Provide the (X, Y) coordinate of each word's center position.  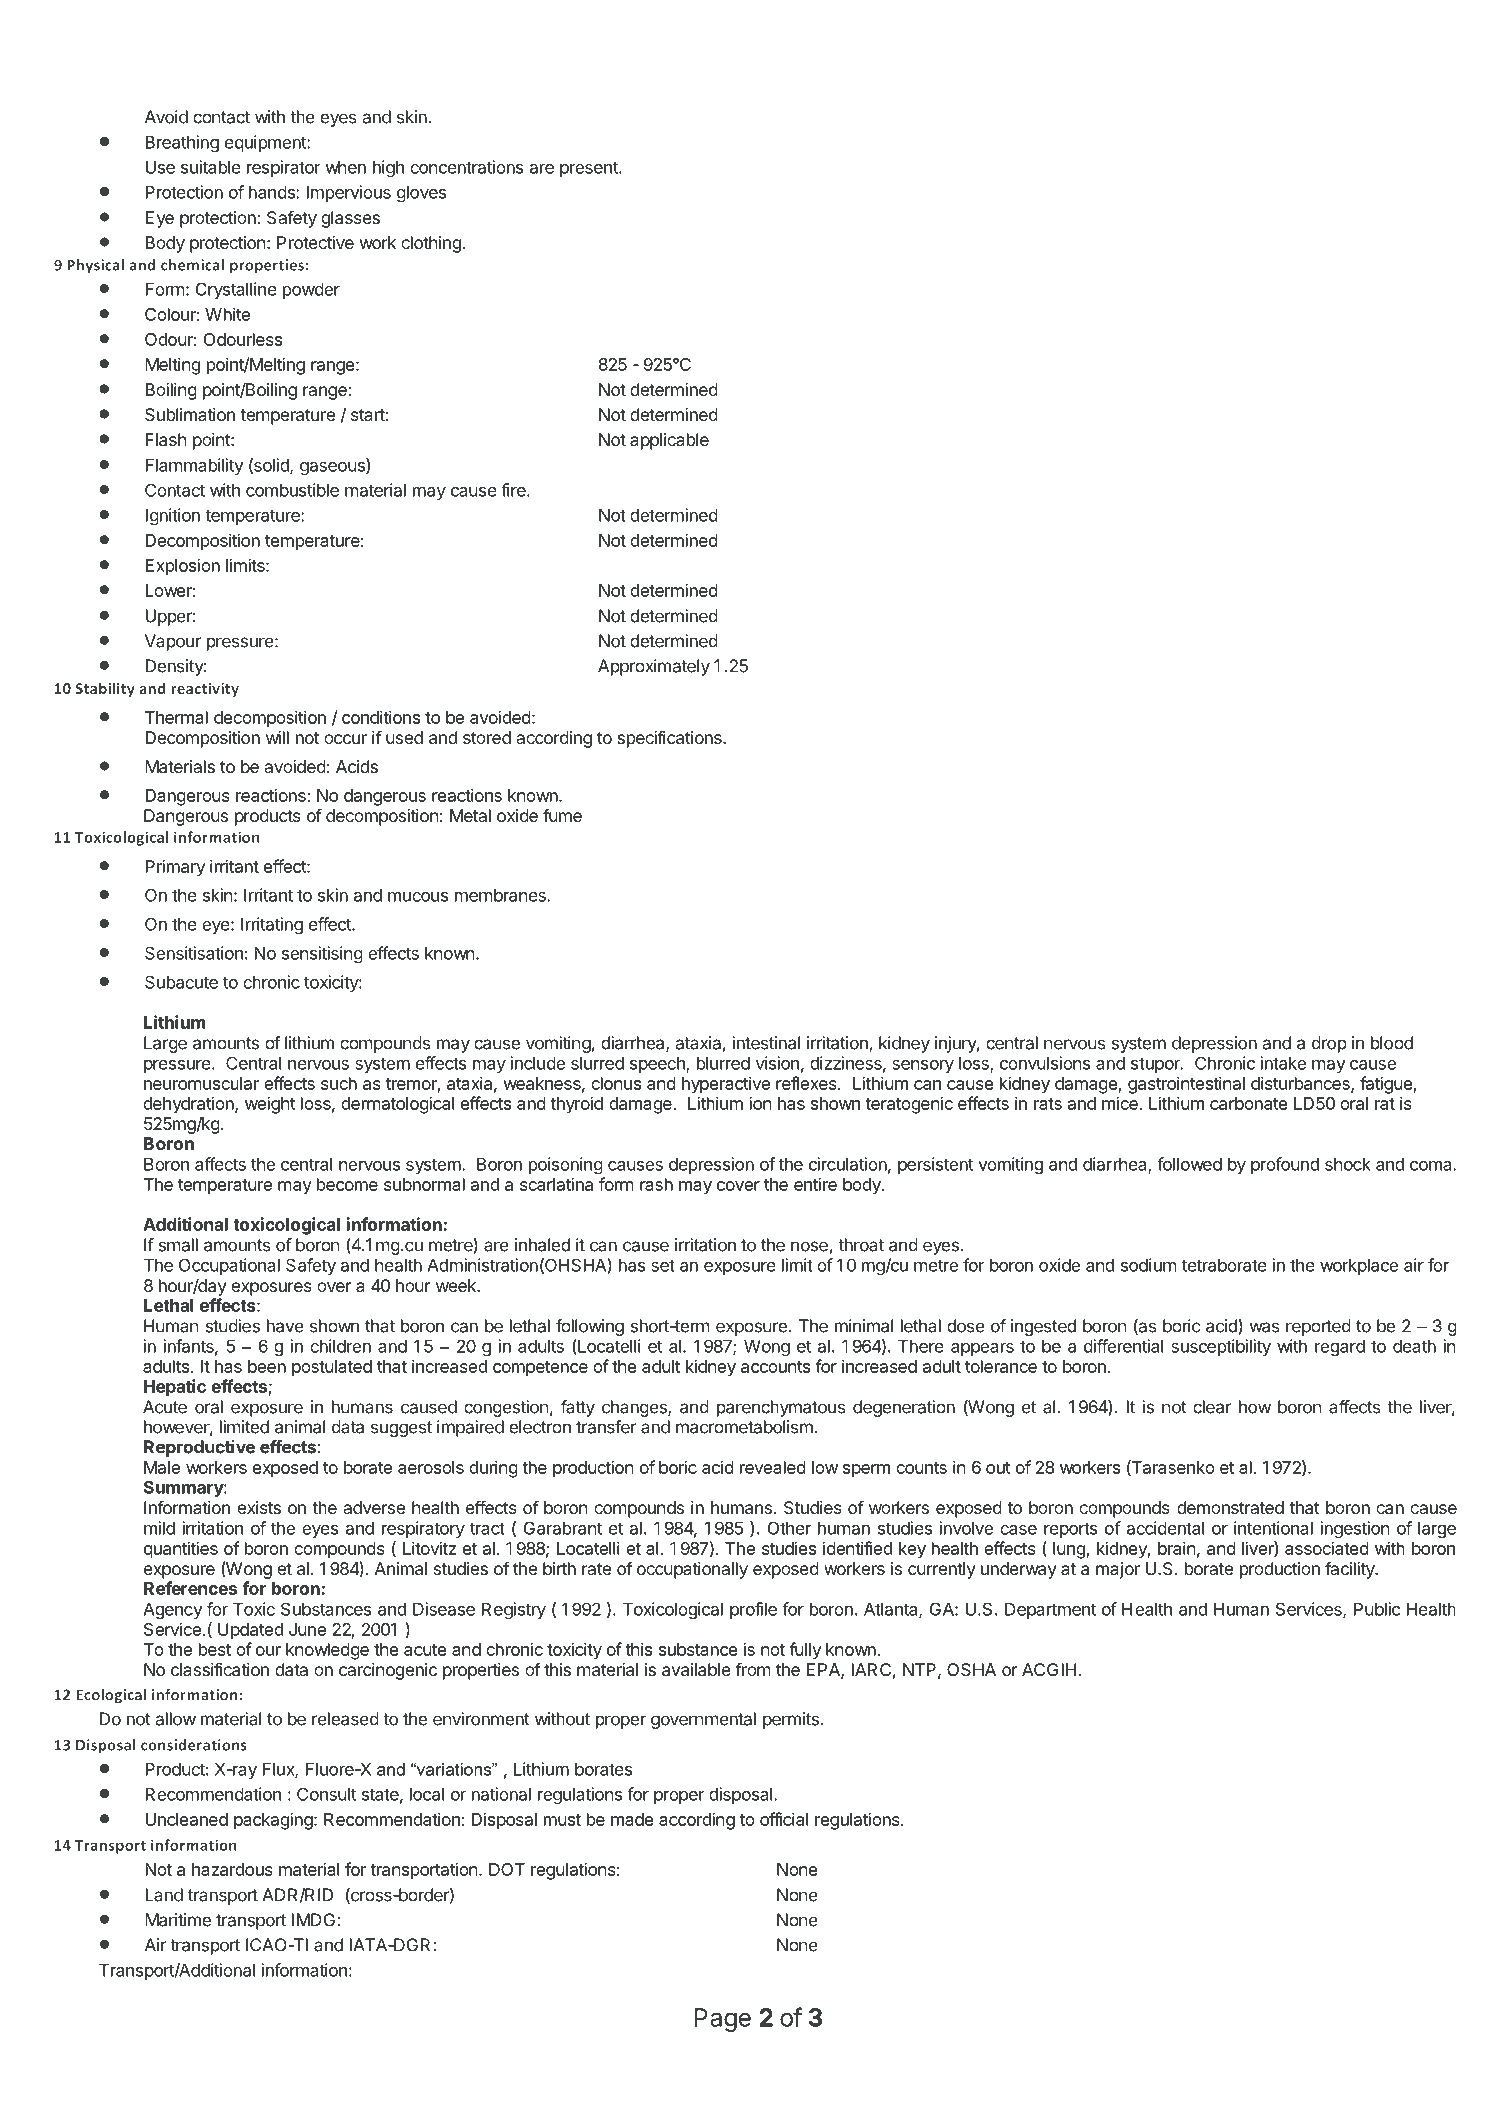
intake (1283, 1063)
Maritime (178, 1920)
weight (270, 1105)
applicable (669, 441)
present (590, 169)
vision (777, 1063)
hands (273, 192)
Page (723, 2020)
